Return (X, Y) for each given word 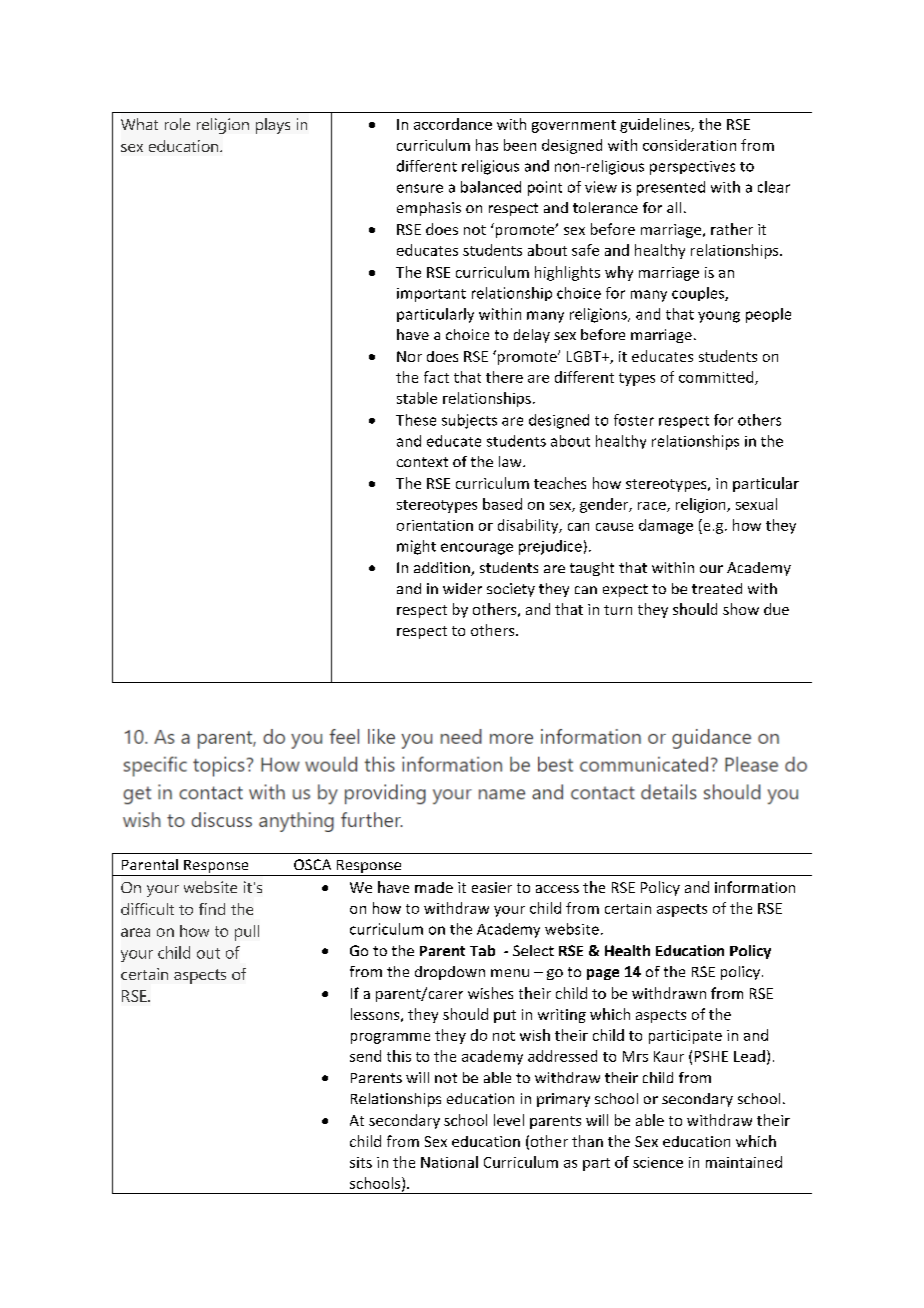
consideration (689, 145)
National (449, 1162)
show (741, 609)
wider (462, 588)
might (416, 547)
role (177, 124)
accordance (453, 124)
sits (361, 1162)
